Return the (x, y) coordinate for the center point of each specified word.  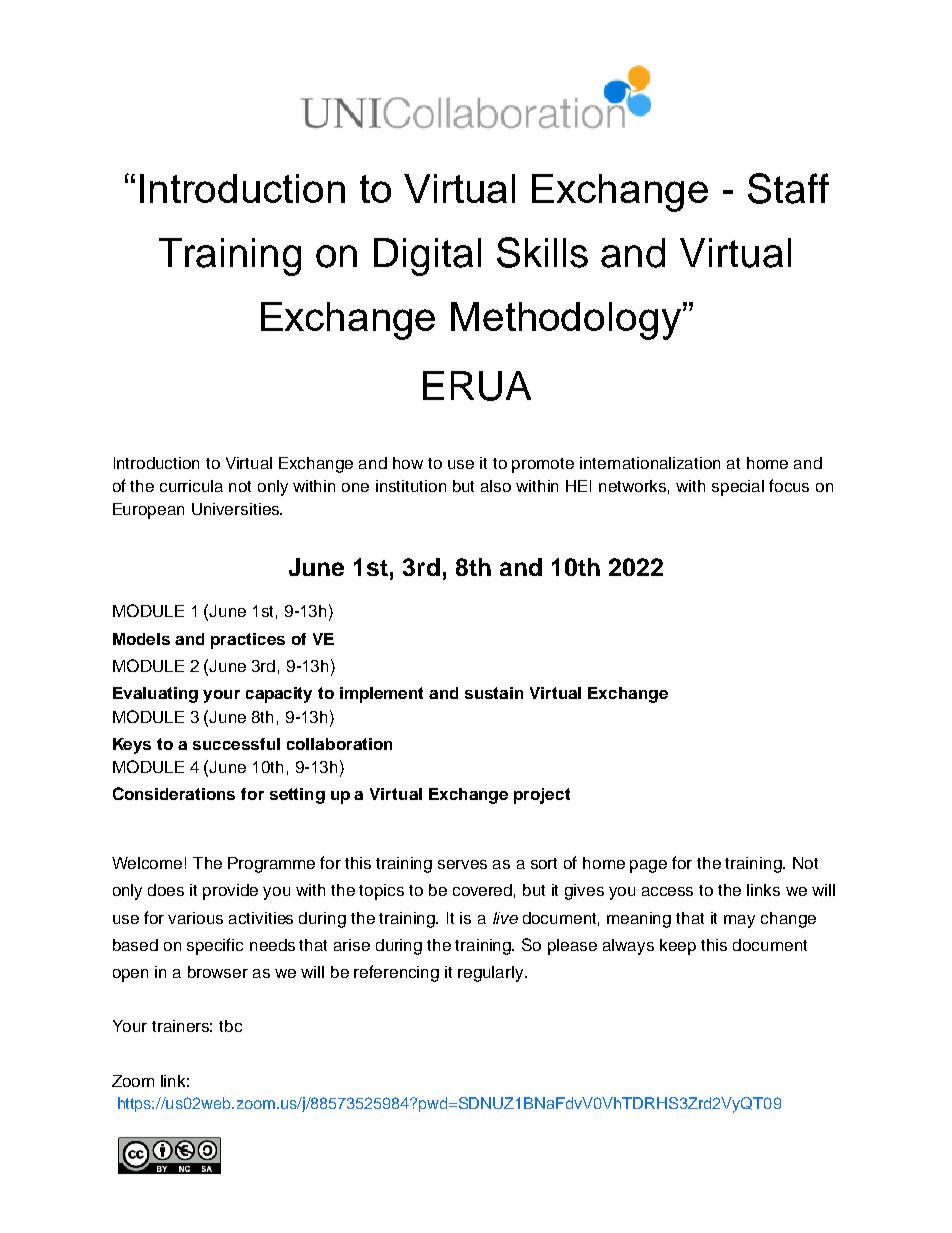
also (496, 486)
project (542, 796)
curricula (191, 486)
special (738, 488)
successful (236, 744)
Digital (427, 257)
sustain (494, 693)
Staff (788, 188)
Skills (542, 252)
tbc (230, 1026)
